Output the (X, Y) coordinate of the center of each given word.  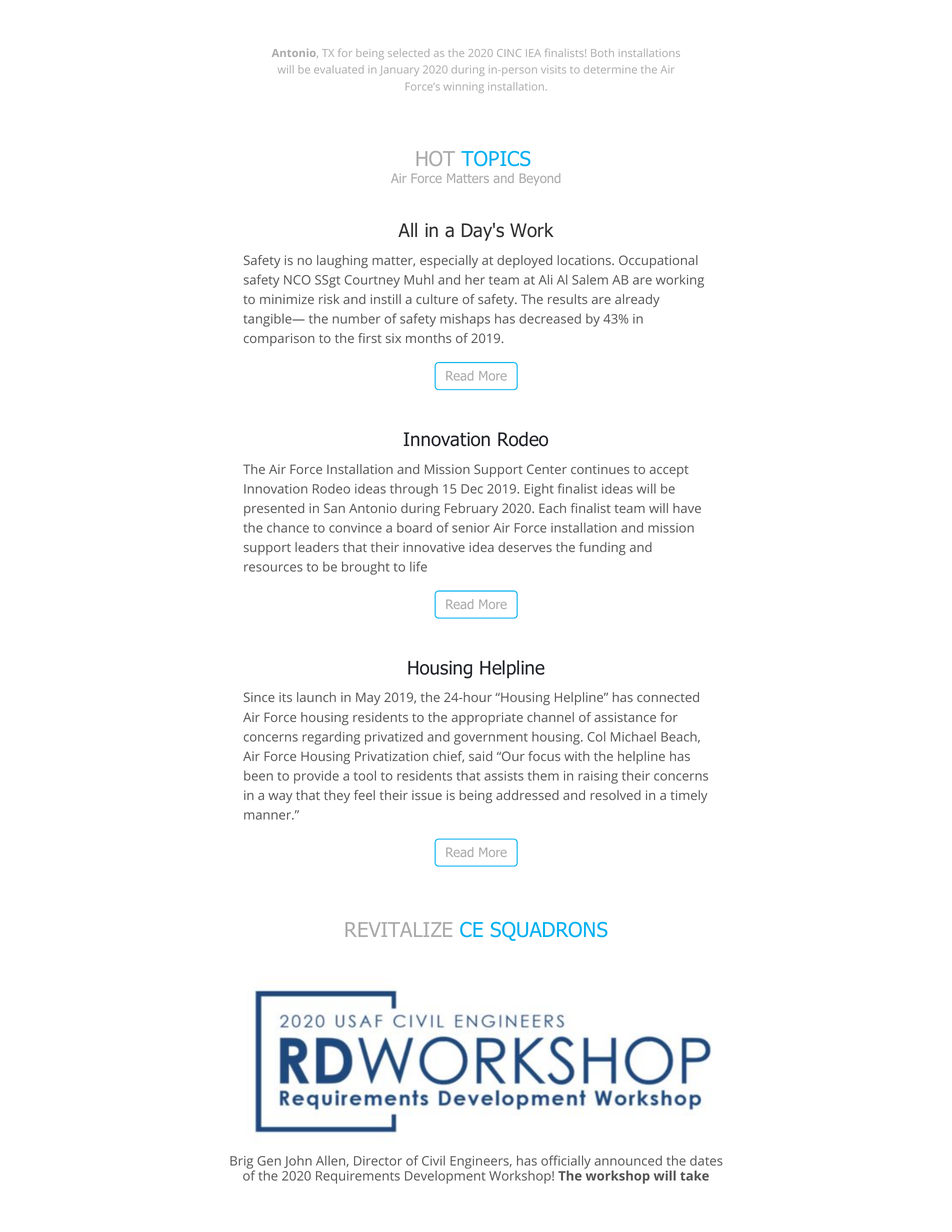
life (418, 566)
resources (273, 568)
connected (668, 697)
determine (610, 69)
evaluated (339, 69)
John (298, 1161)
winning (464, 87)
